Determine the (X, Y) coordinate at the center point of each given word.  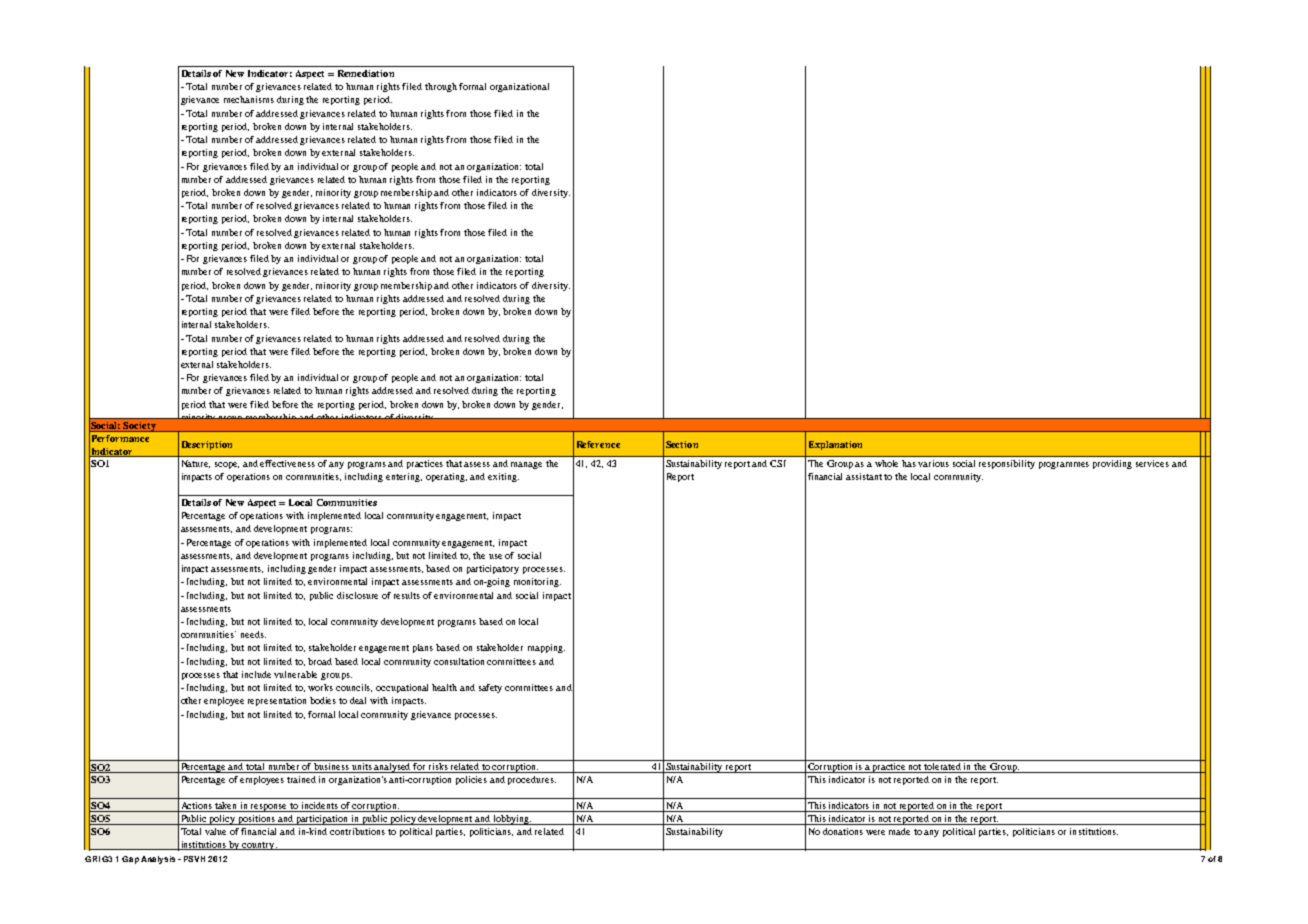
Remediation (366, 73)
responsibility (1007, 464)
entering (404, 477)
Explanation (835, 445)
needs (253, 634)
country (259, 846)
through (441, 87)
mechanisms (249, 99)
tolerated (943, 768)
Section (682, 444)
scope (227, 465)
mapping (546, 648)
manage (526, 465)
